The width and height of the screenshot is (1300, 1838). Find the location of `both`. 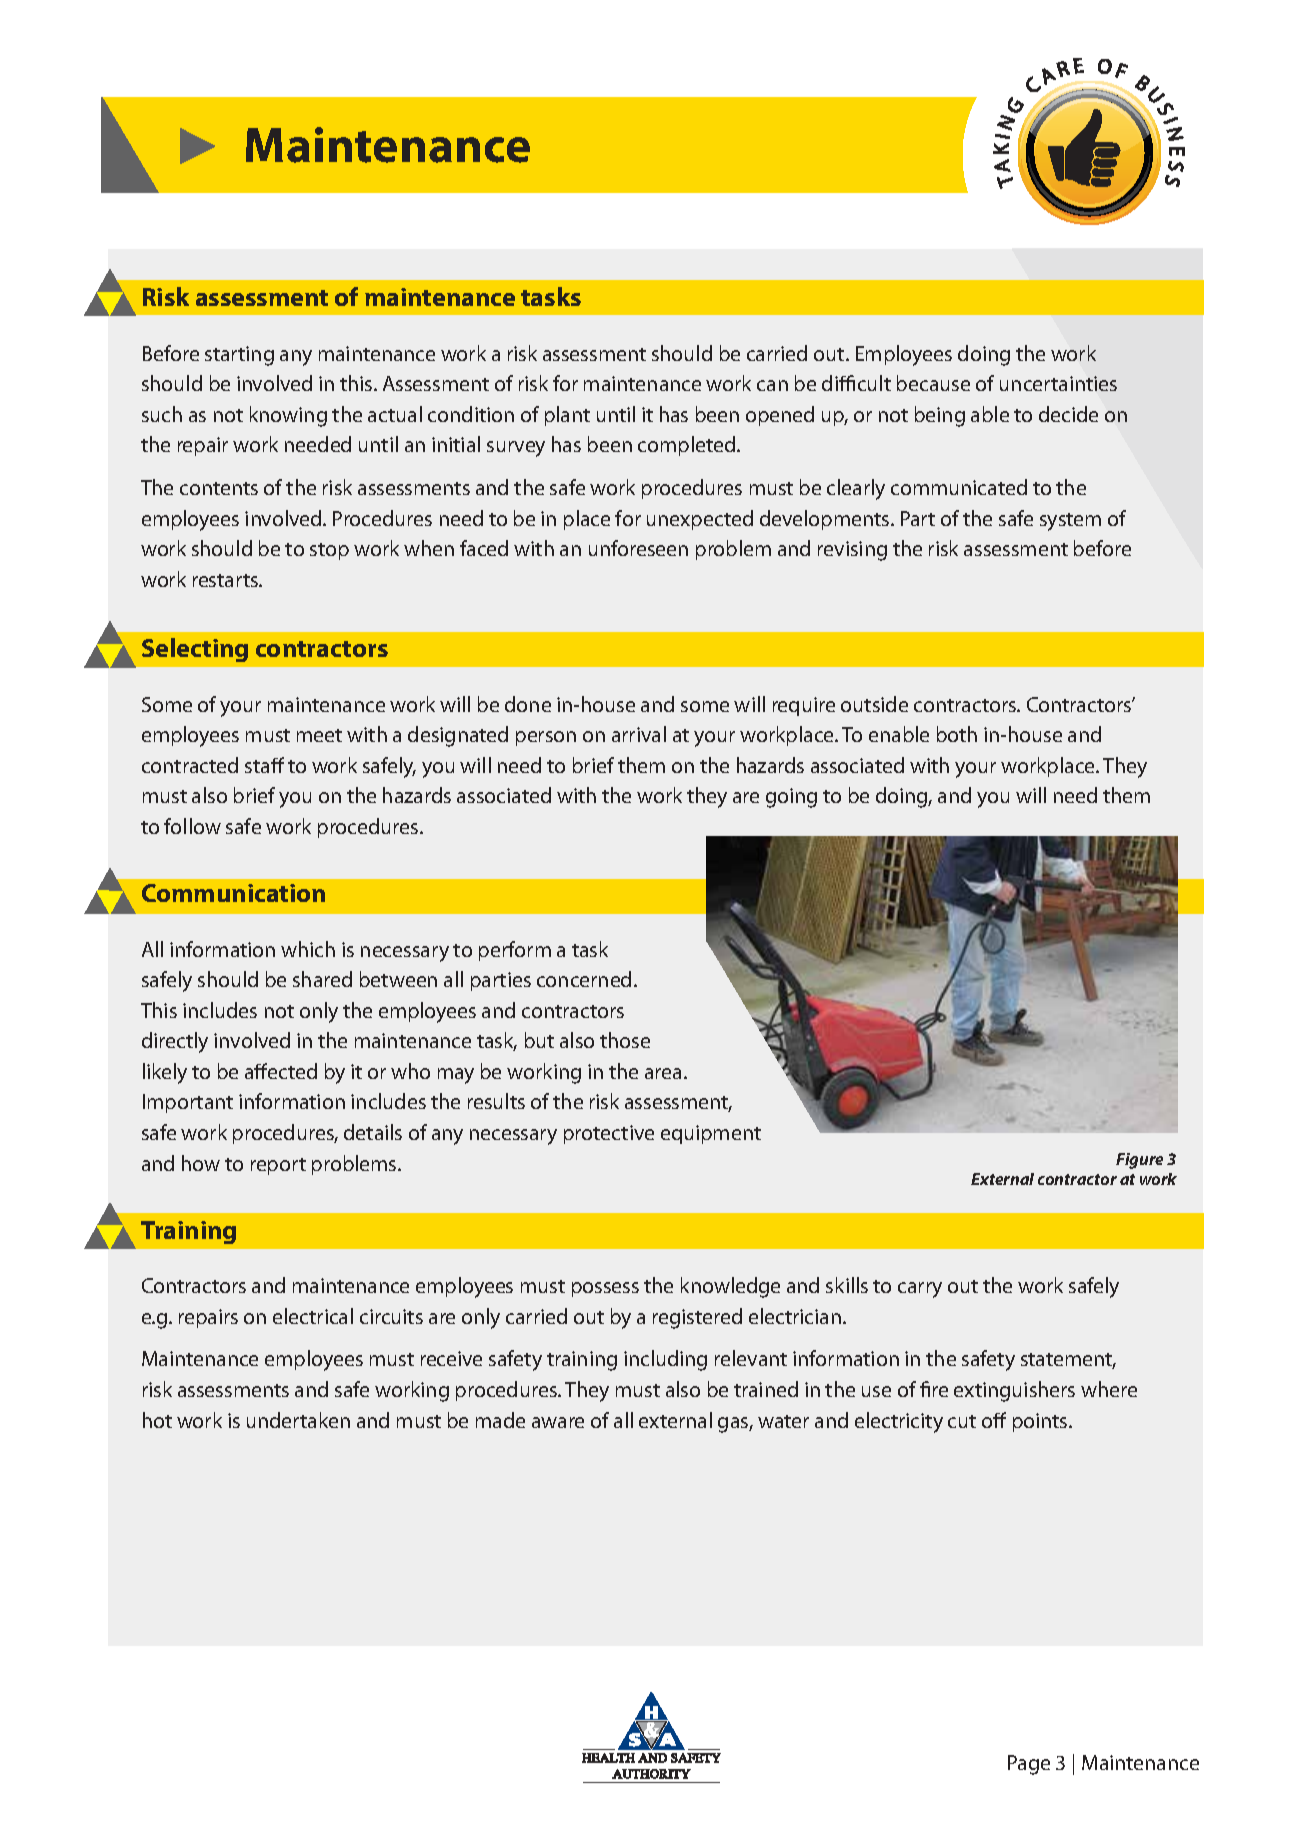

both is located at coordinates (957, 734).
